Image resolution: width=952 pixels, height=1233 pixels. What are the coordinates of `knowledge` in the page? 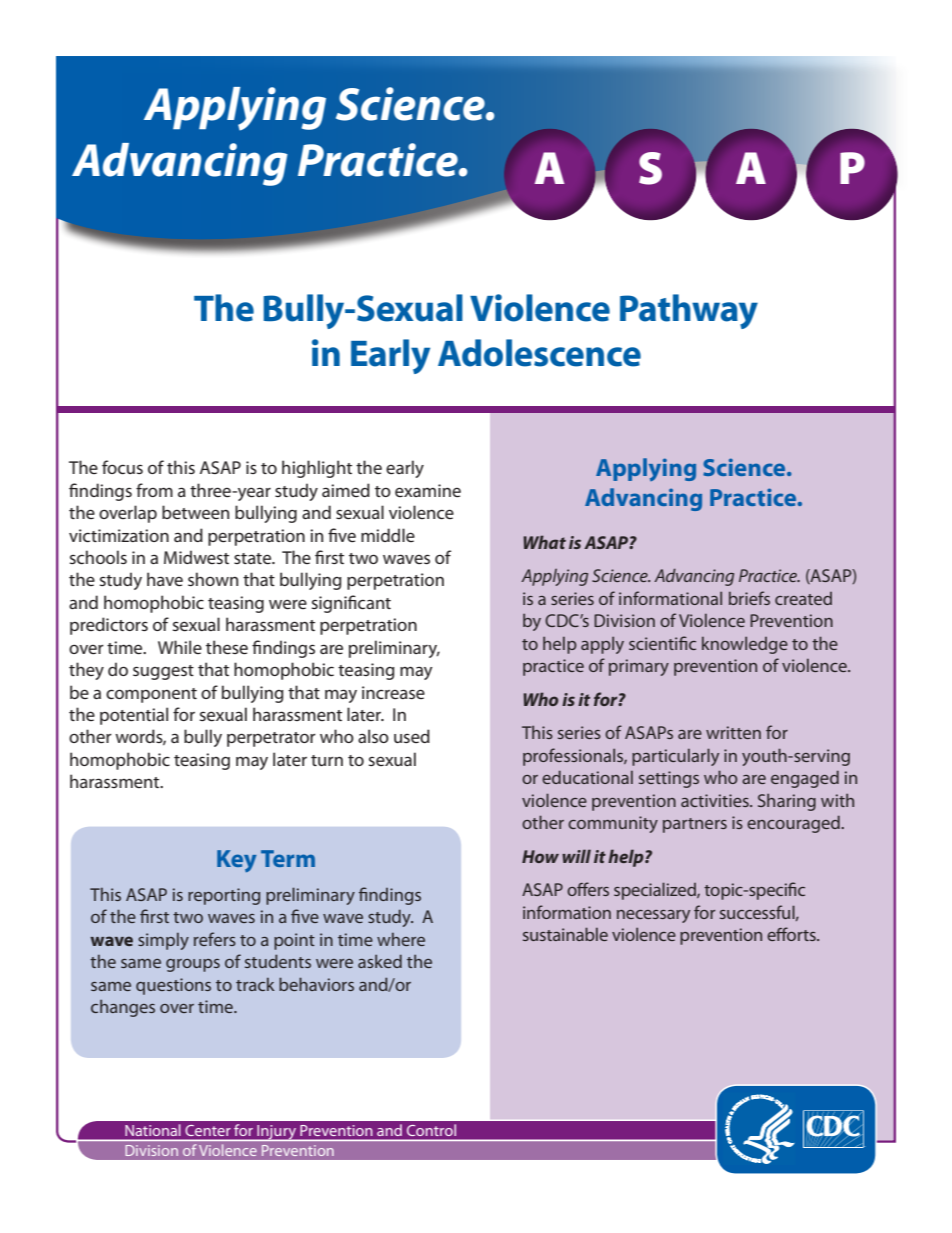 It's located at (745, 645).
